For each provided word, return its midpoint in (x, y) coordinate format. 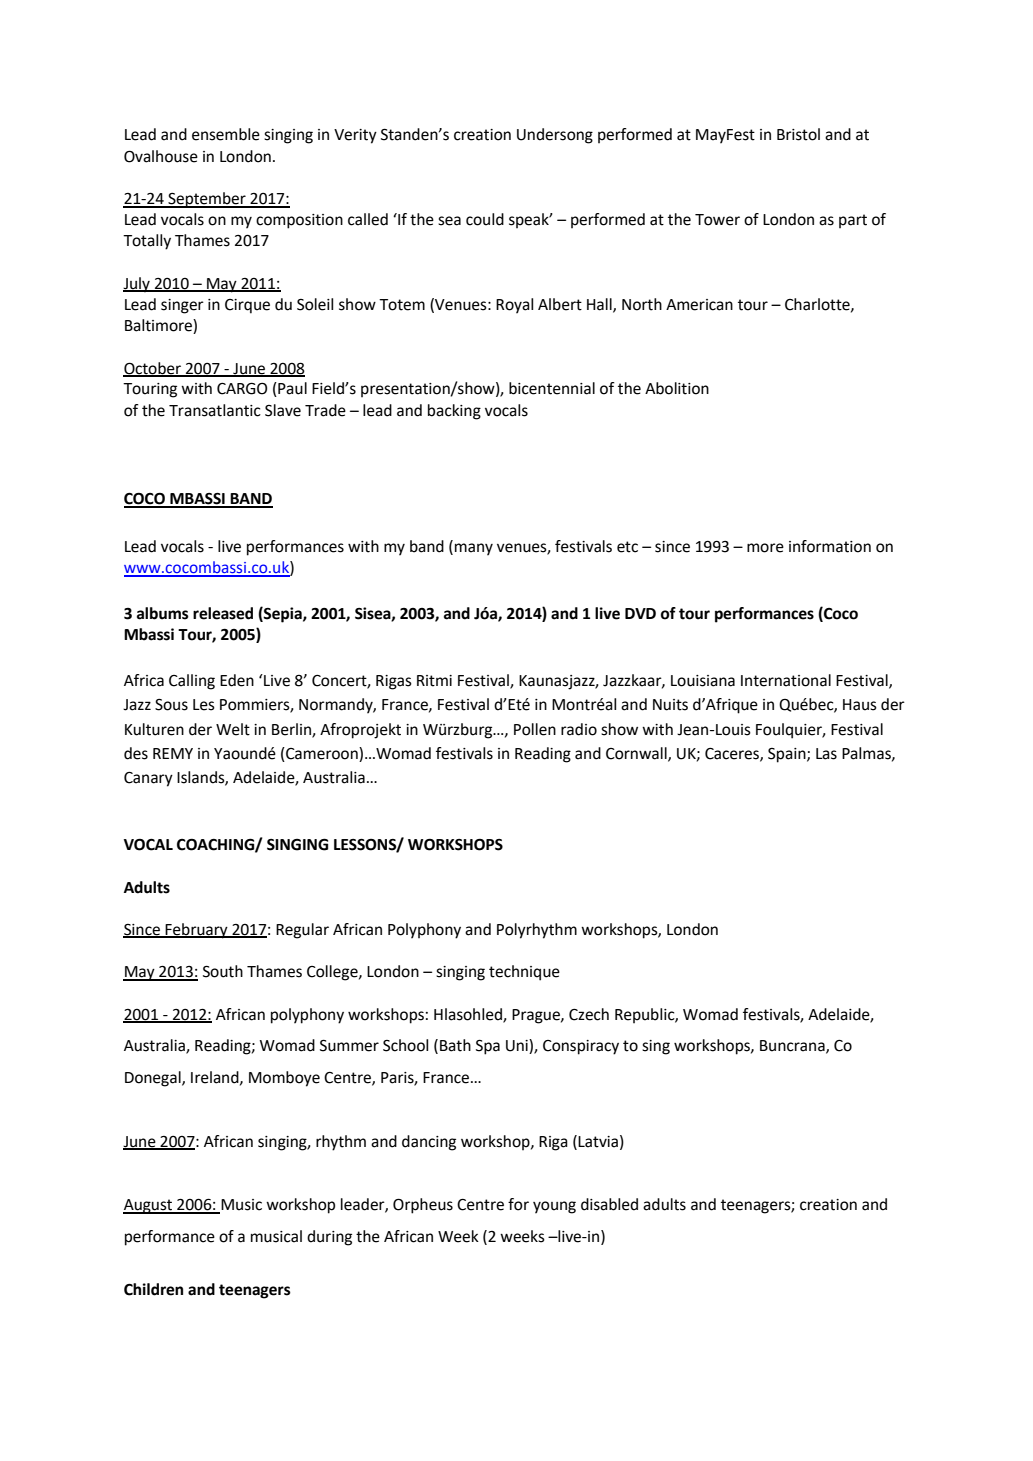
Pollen (535, 729)
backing (454, 412)
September (207, 200)
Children (153, 1289)
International (786, 680)
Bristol (798, 134)
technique (524, 973)
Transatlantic (215, 410)
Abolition (677, 388)
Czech (589, 1014)
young (554, 1207)
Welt (233, 729)
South (223, 971)
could (485, 219)
